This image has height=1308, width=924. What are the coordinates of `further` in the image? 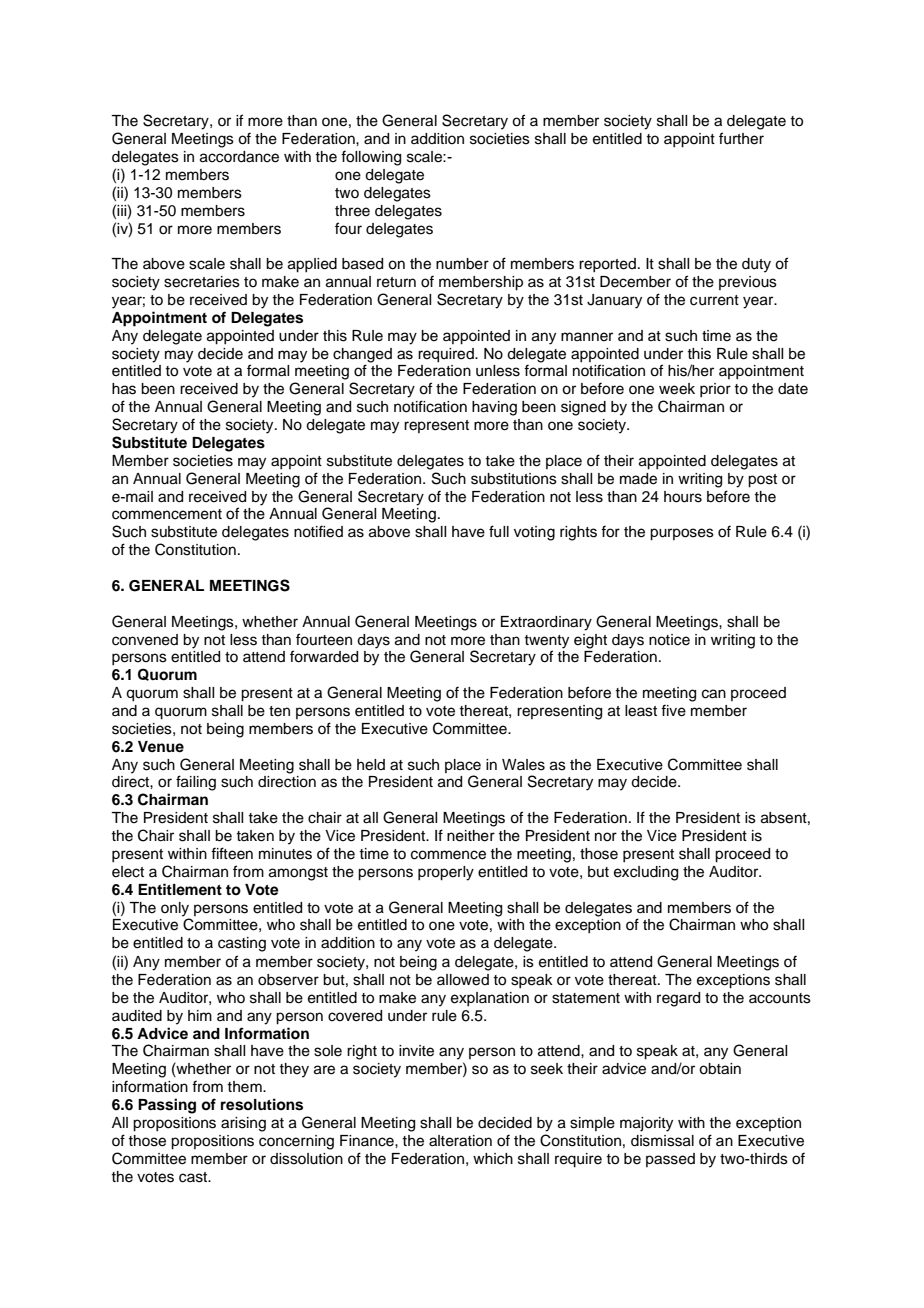 It's located at (741, 138).
